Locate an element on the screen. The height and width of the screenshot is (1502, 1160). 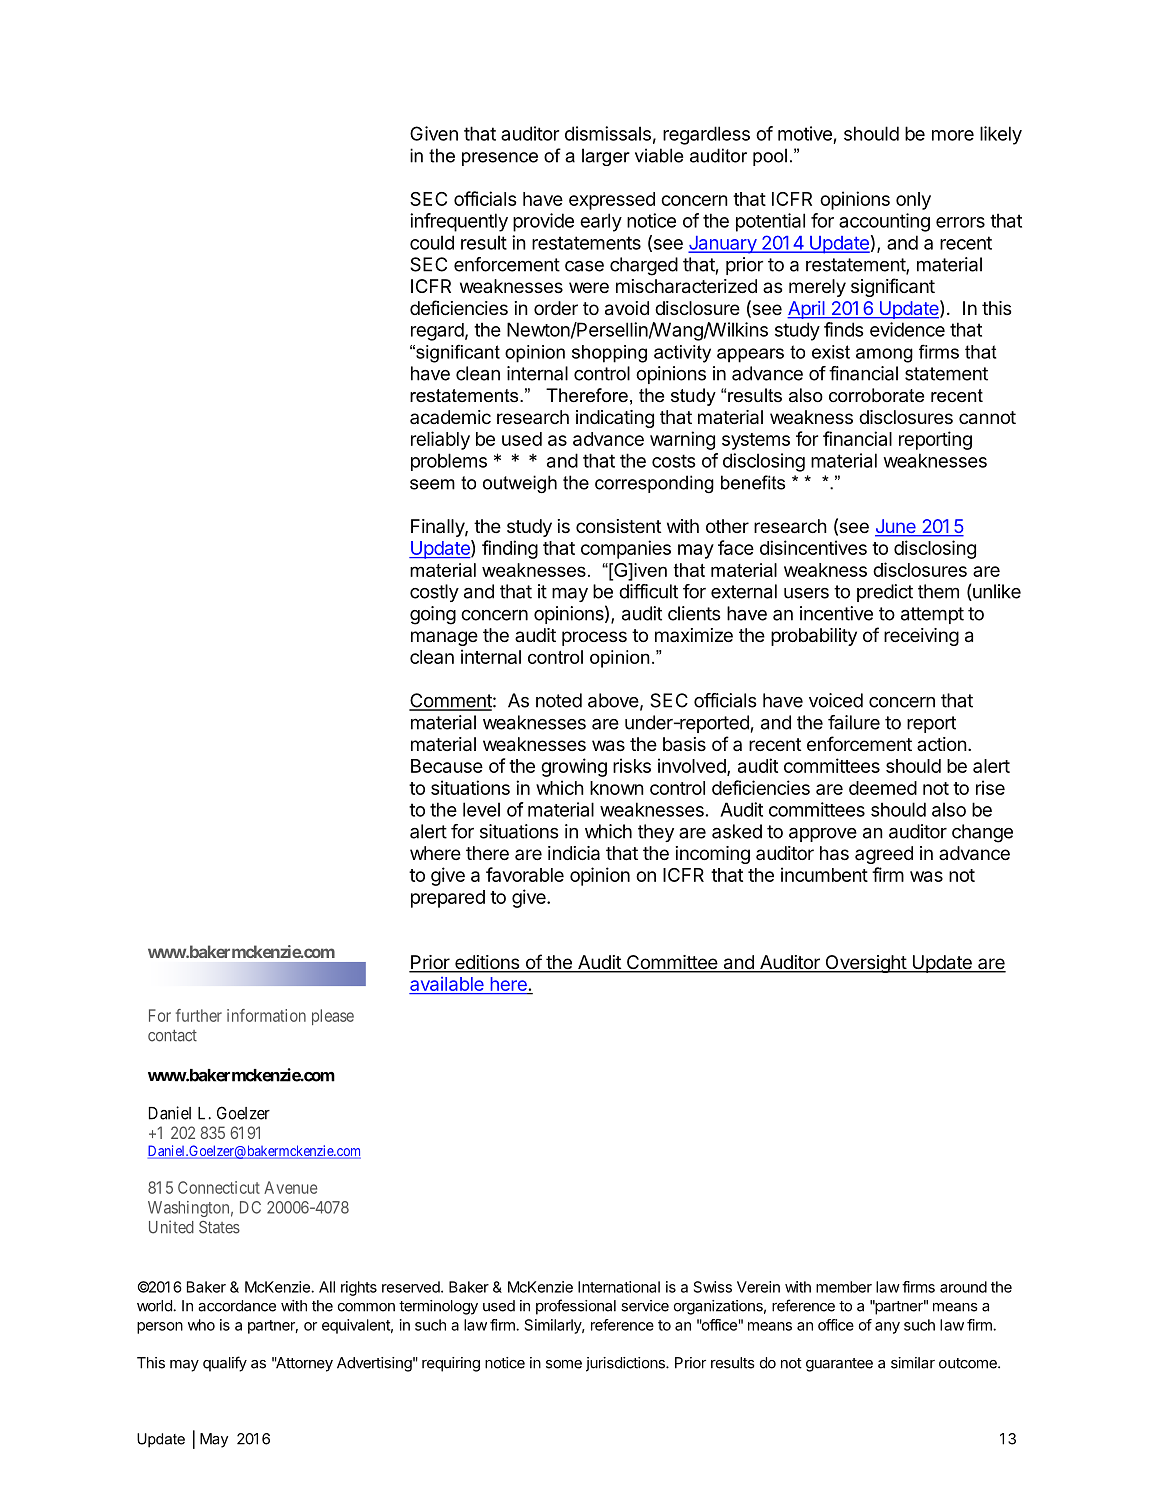
professional is located at coordinates (576, 1307).
